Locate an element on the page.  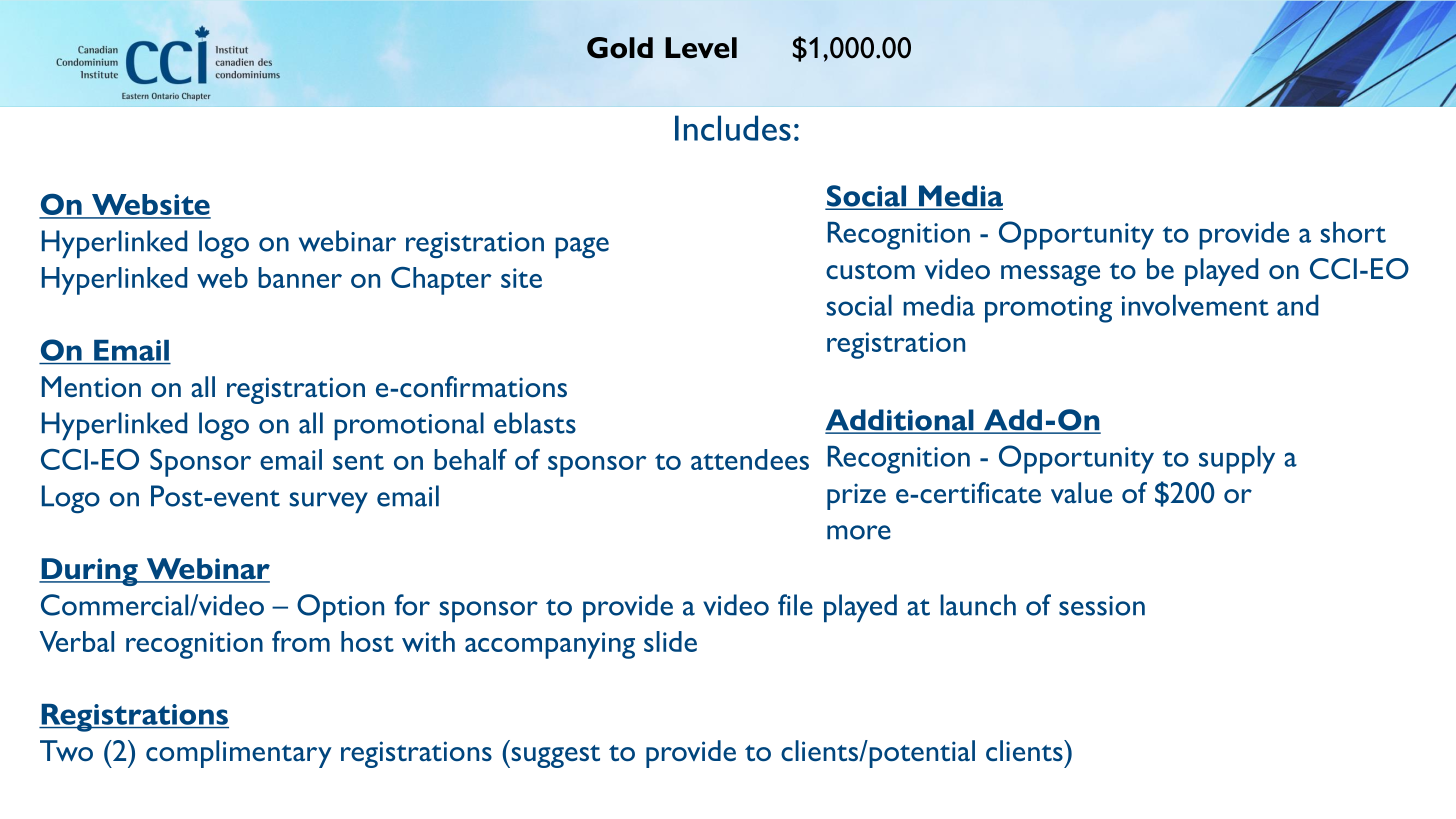
Includes is located at coordinates (733, 128).
